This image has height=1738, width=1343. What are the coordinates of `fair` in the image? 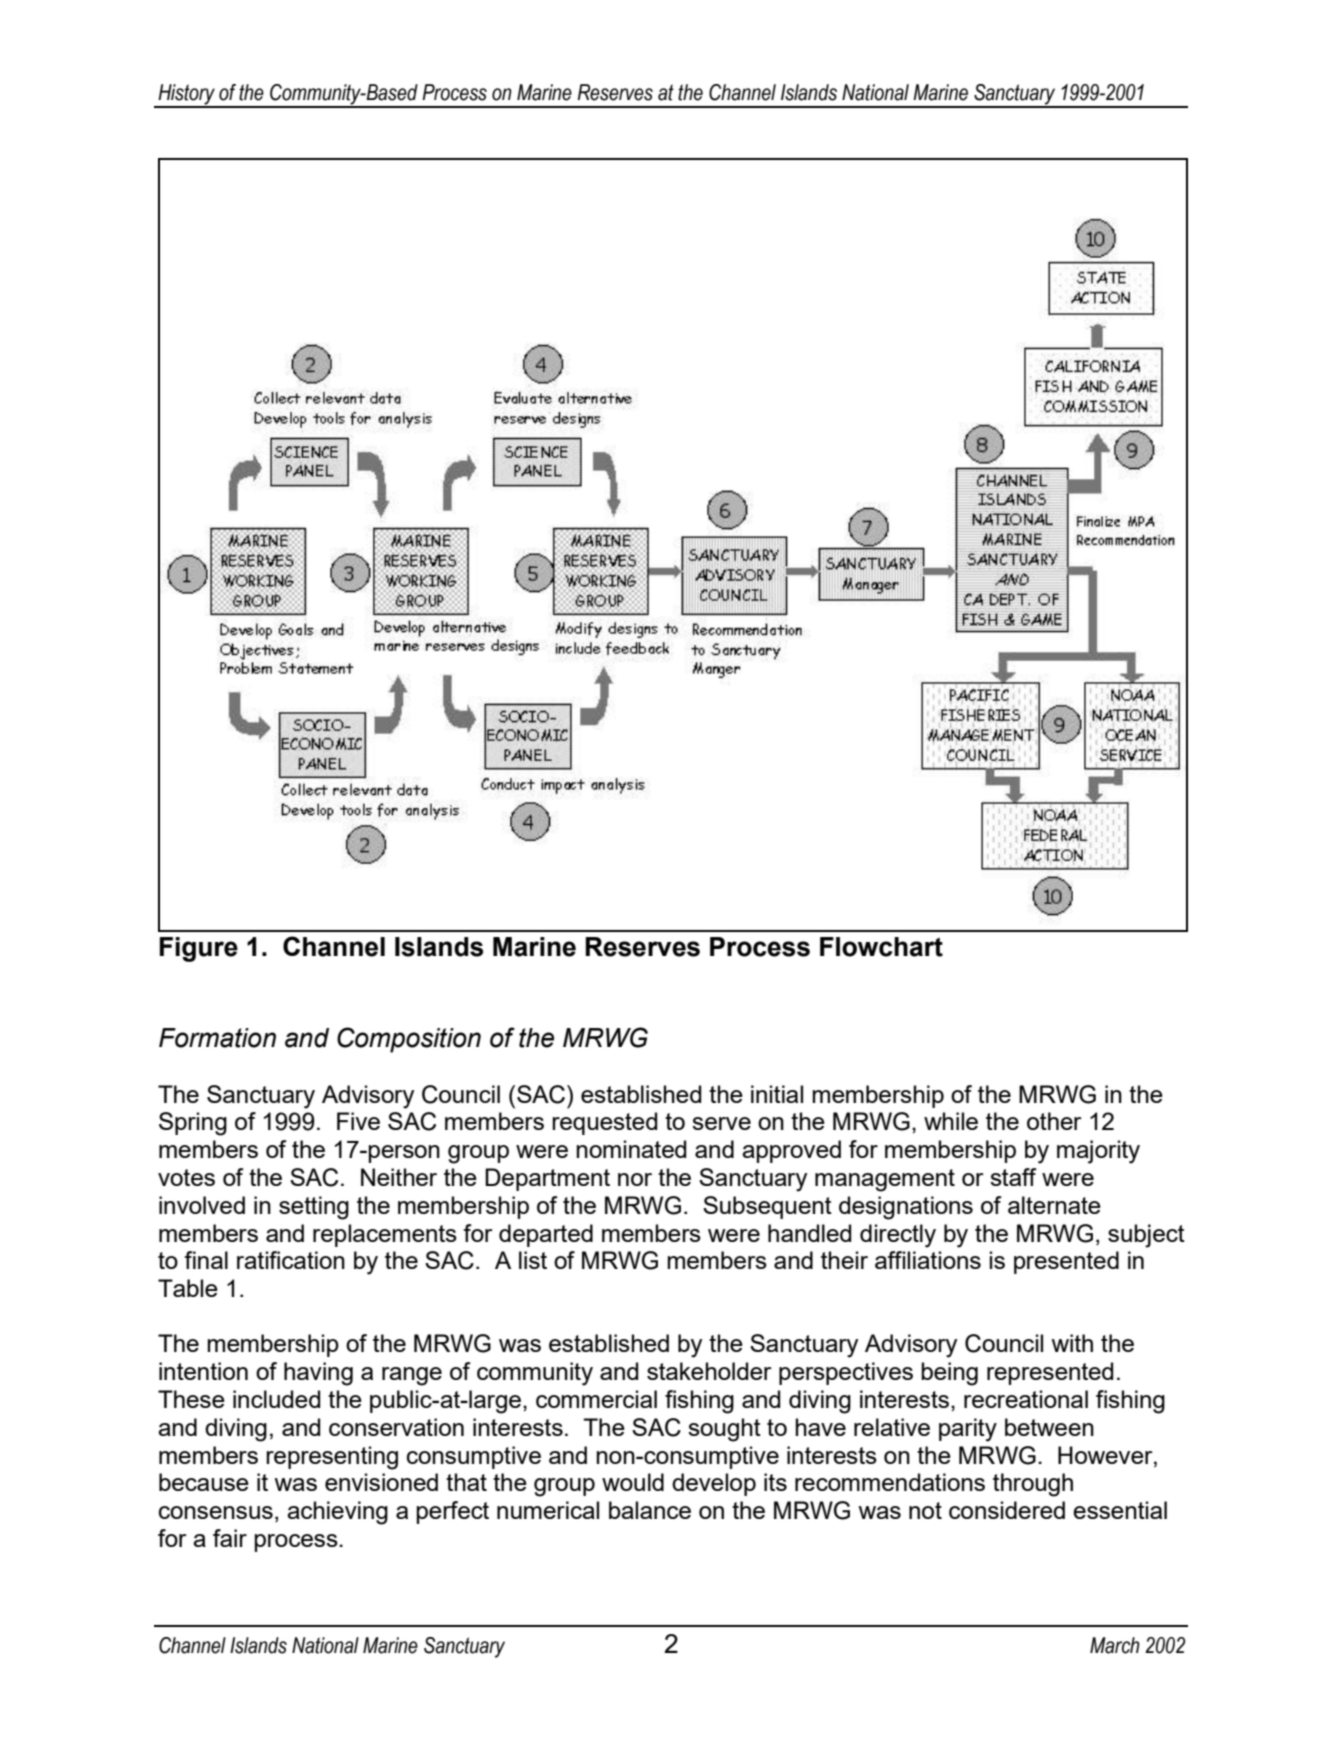 It's located at (230, 1538).
